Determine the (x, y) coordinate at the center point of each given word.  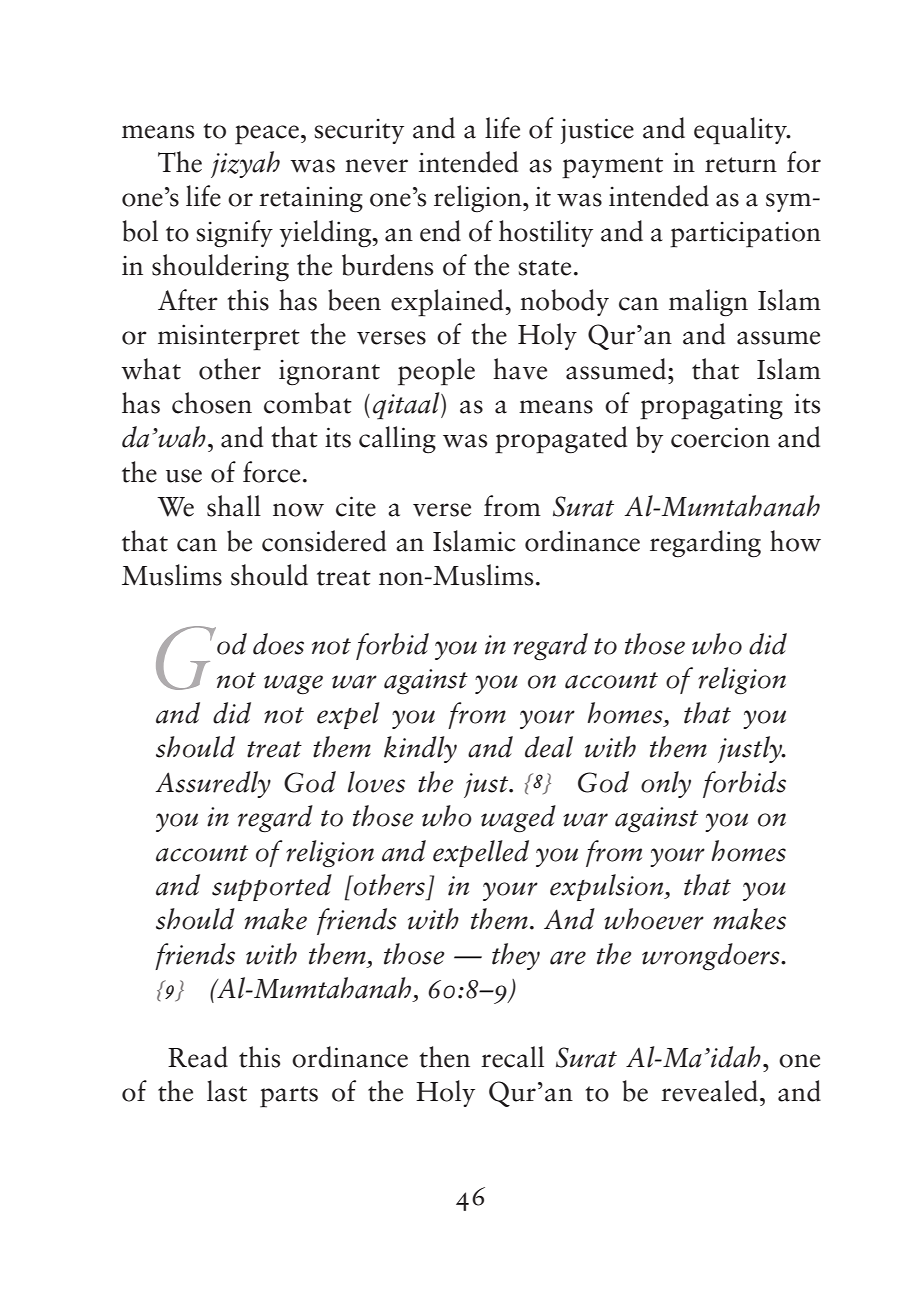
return (741, 165)
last (227, 1091)
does (278, 644)
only (666, 784)
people (436, 372)
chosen (212, 403)
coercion (720, 437)
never (376, 166)
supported (272, 887)
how (795, 541)
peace (267, 135)
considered (324, 541)
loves (376, 782)
